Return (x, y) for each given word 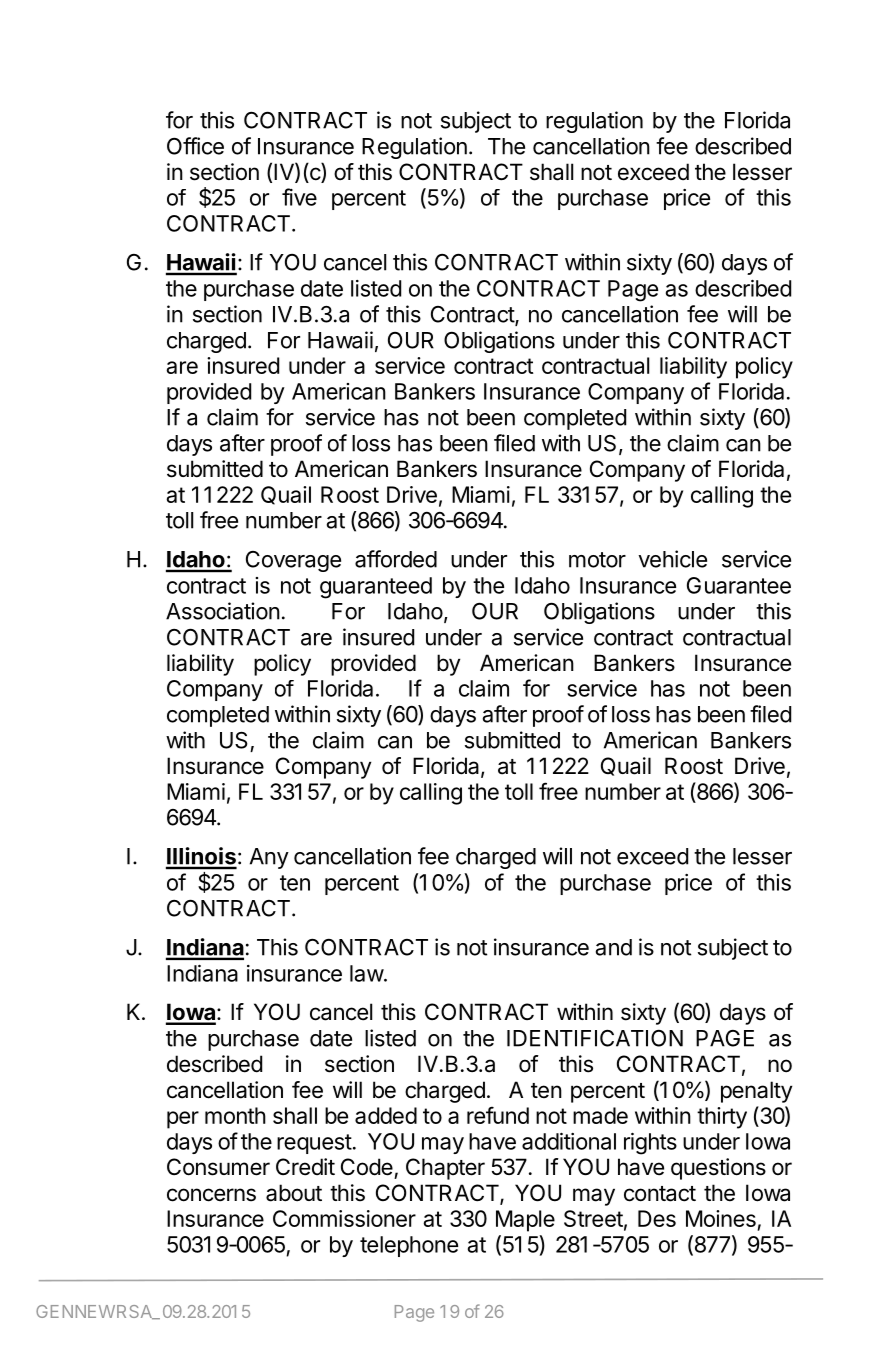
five (299, 197)
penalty (756, 1092)
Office (195, 146)
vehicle (672, 559)
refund (498, 1115)
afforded (396, 559)
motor (597, 560)
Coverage (293, 561)
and (614, 947)
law (367, 973)
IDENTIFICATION (595, 1038)
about (294, 1193)
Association (223, 611)
